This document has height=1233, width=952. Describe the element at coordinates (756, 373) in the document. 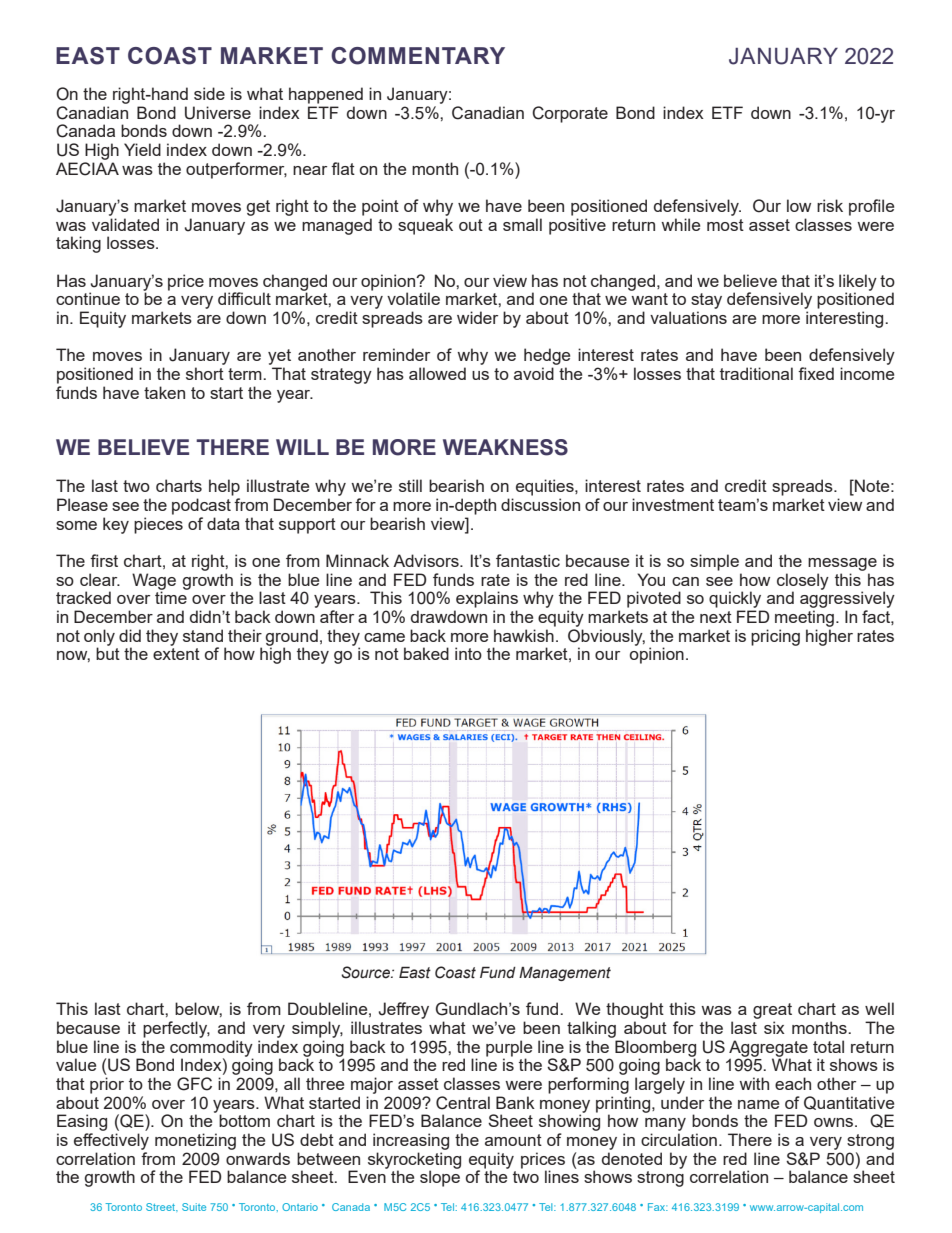

I see `traditional` at that location.
